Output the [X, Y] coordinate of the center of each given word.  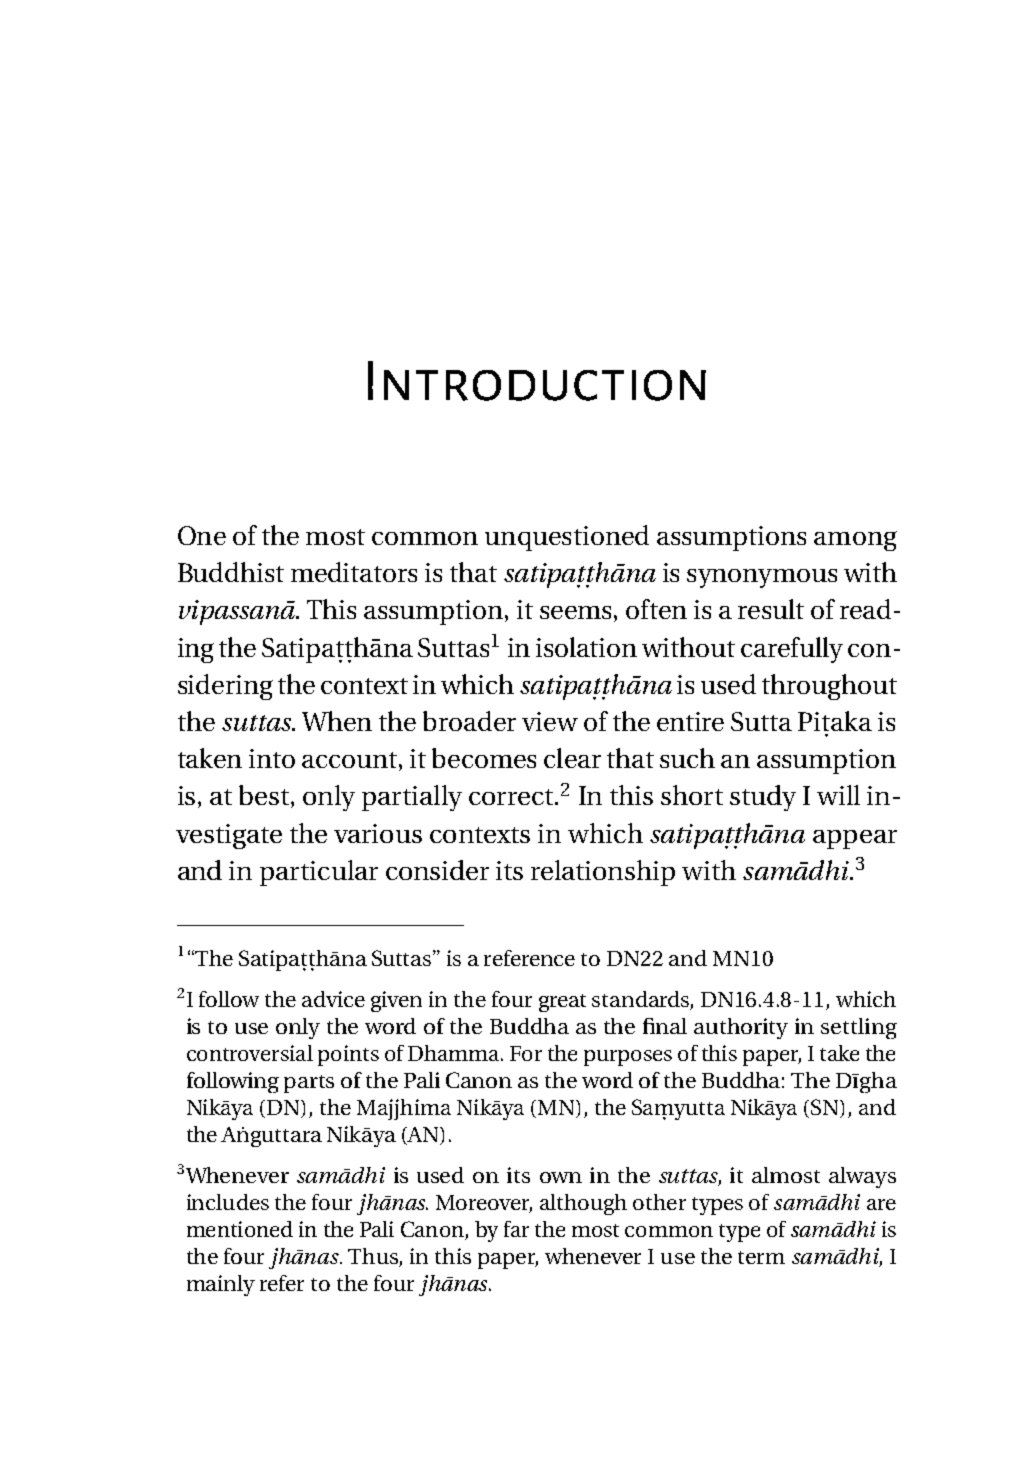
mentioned [240, 1229]
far [516, 1229]
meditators [354, 572]
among [855, 541]
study [763, 798]
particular [319, 873]
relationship [603, 873]
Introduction [537, 381]
